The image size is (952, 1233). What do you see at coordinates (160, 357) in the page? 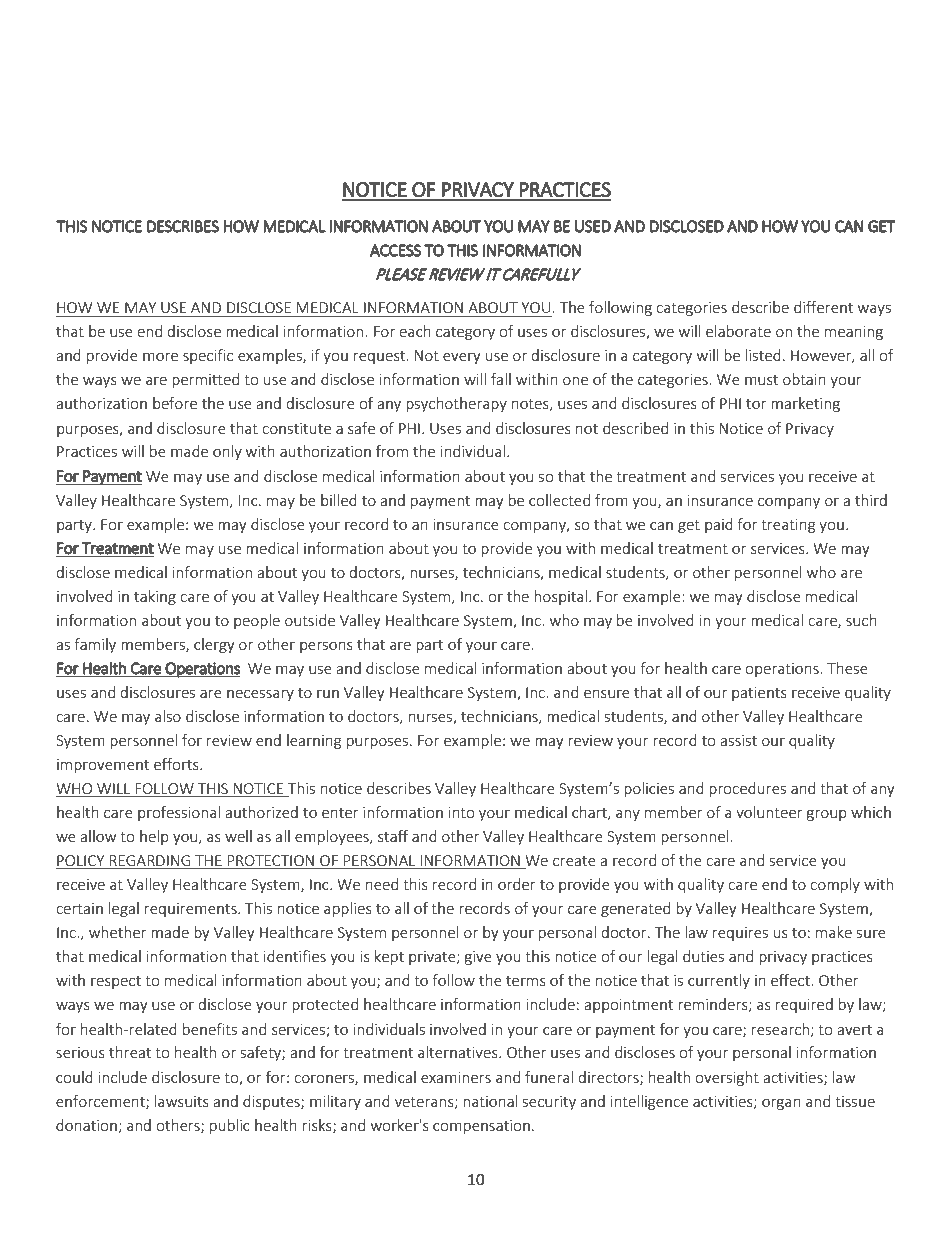
I see `more` at bounding box center [160, 357].
